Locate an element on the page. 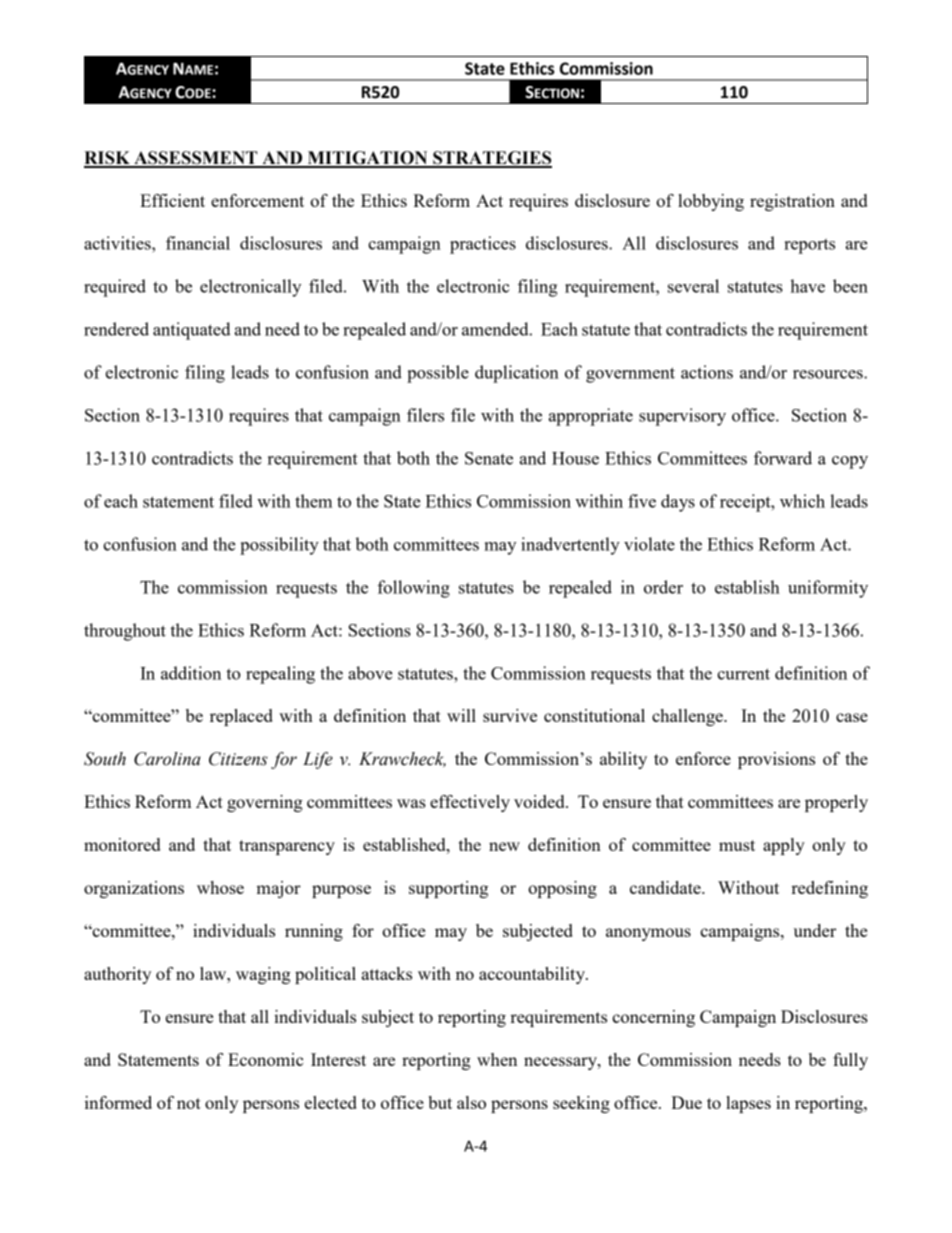  antiquated is located at coordinates (192, 331).
